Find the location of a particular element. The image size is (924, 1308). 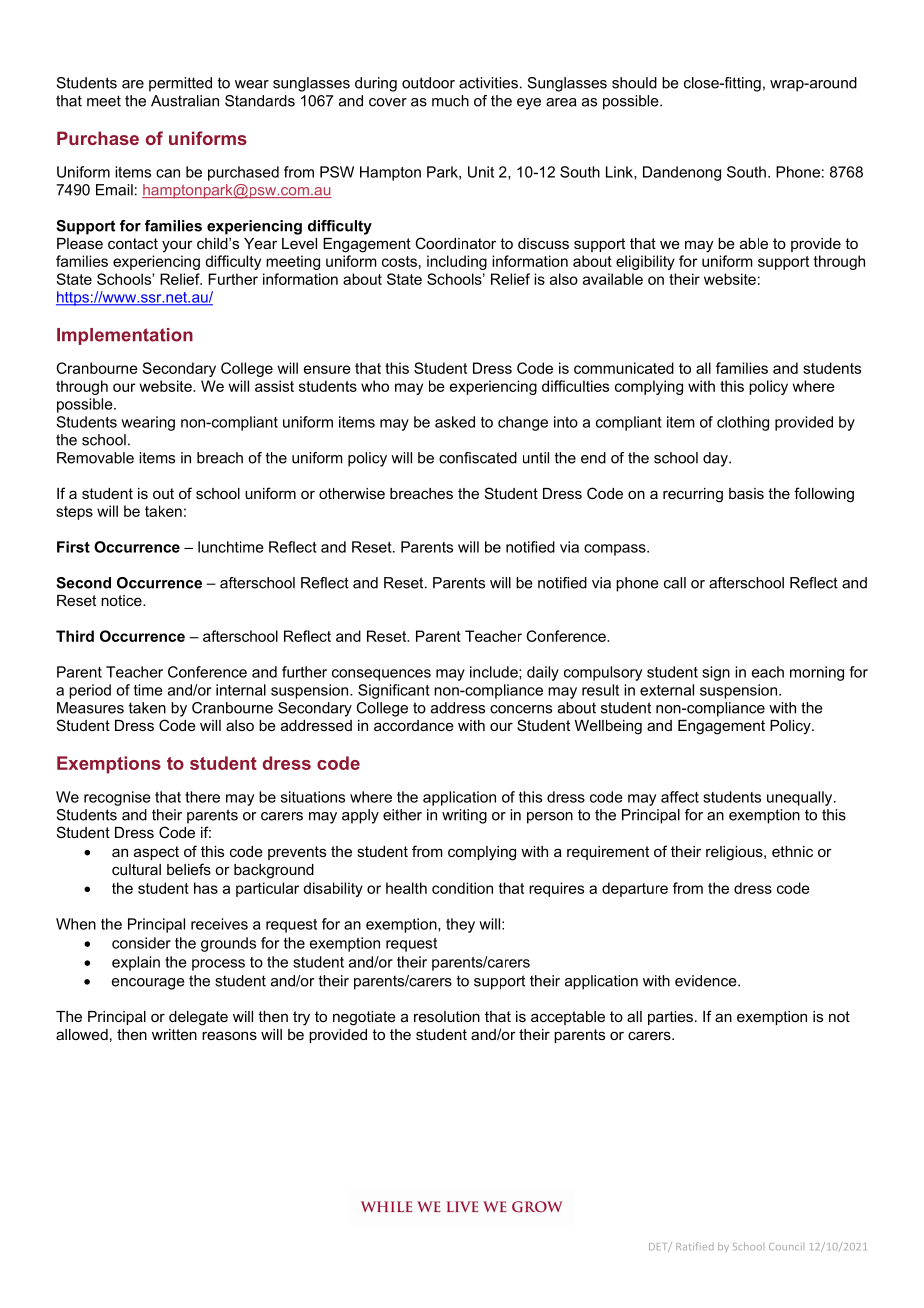

Australian is located at coordinates (185, 101).
